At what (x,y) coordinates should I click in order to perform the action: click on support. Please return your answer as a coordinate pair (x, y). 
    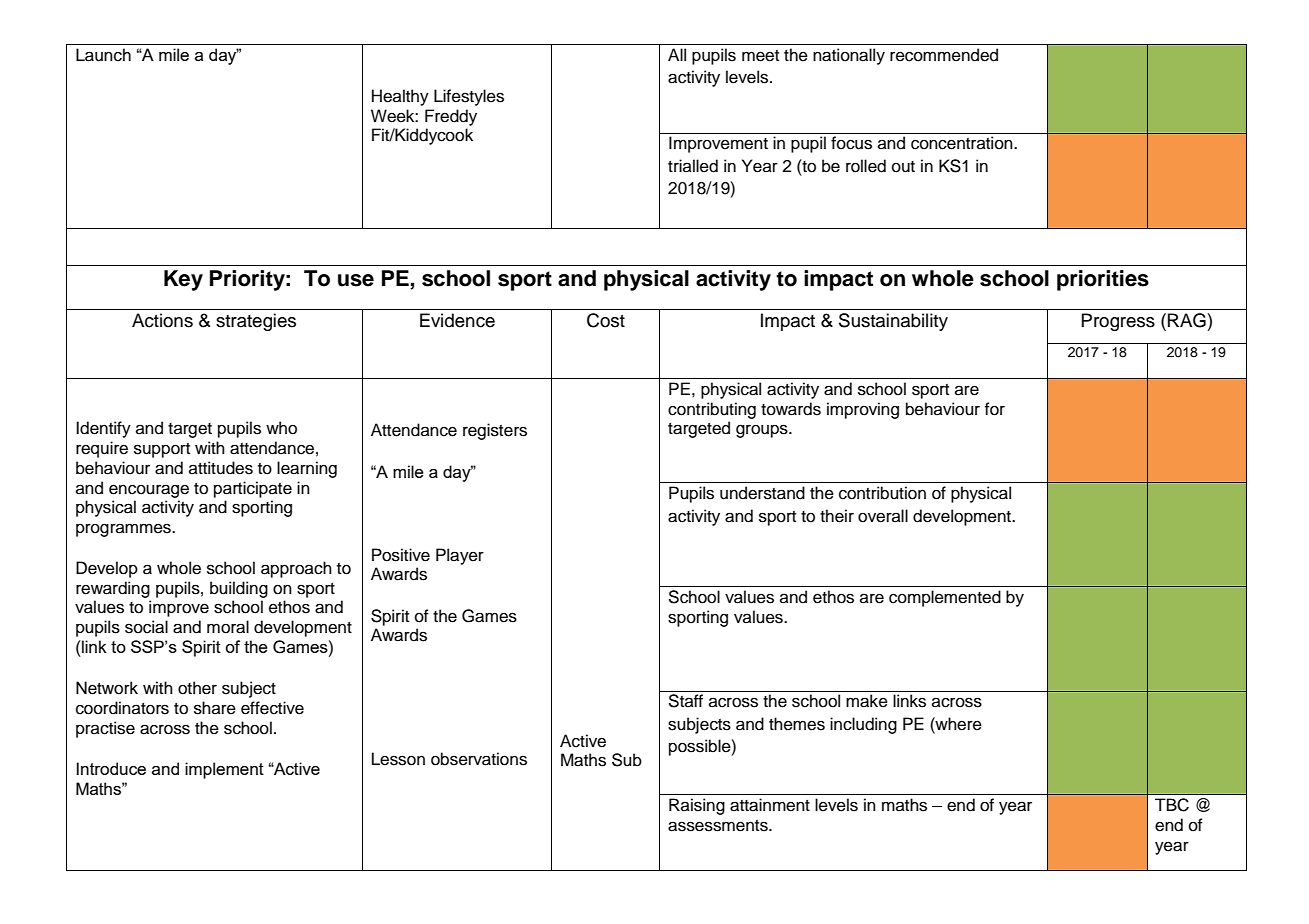
    Looking at the image, I should click on (162, 450).
